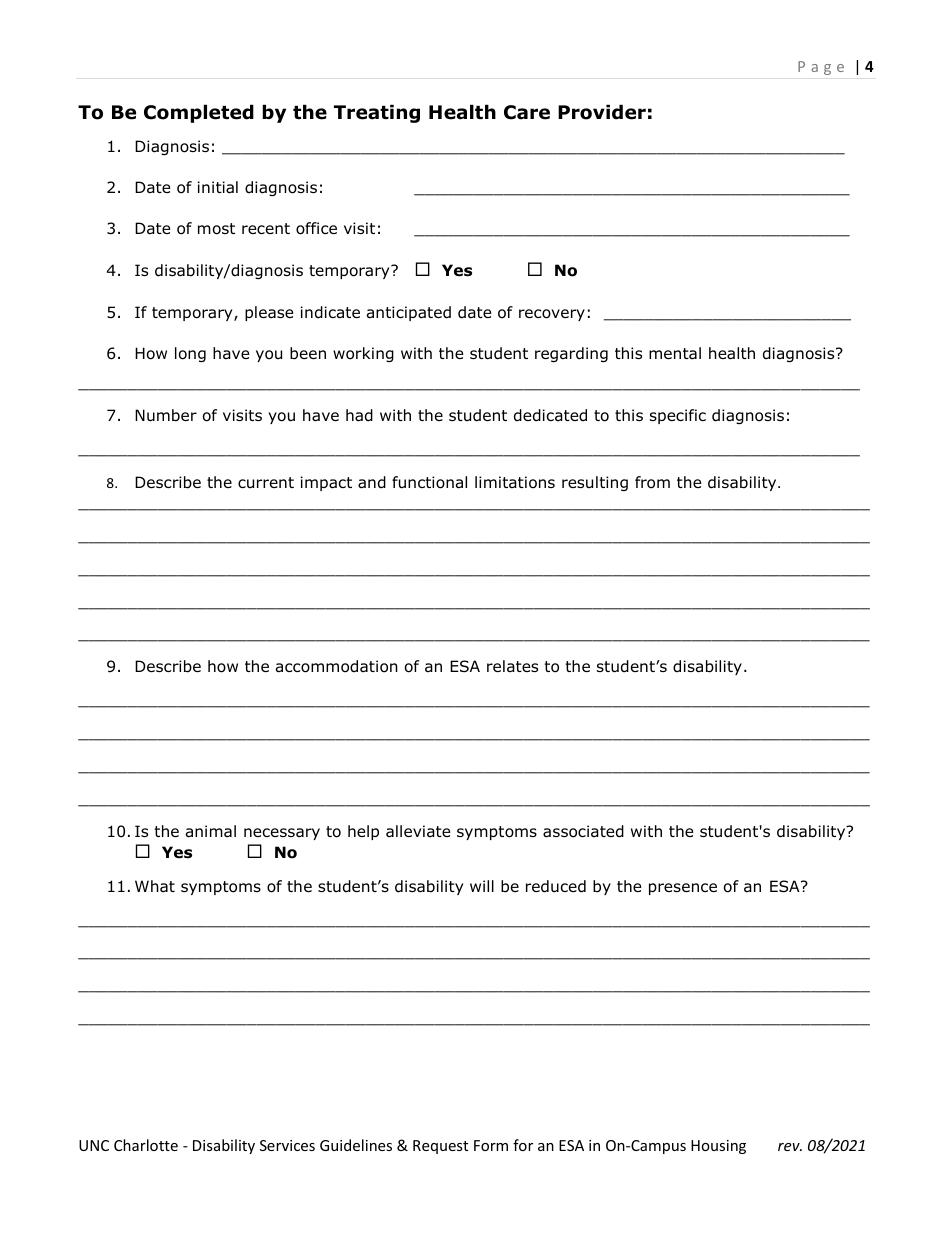 The image size is (952, 1233). What do you see at coordinates (146, 1145) in the screenshot?
I see `Charlotte` at bounding box center [146, 1145].
